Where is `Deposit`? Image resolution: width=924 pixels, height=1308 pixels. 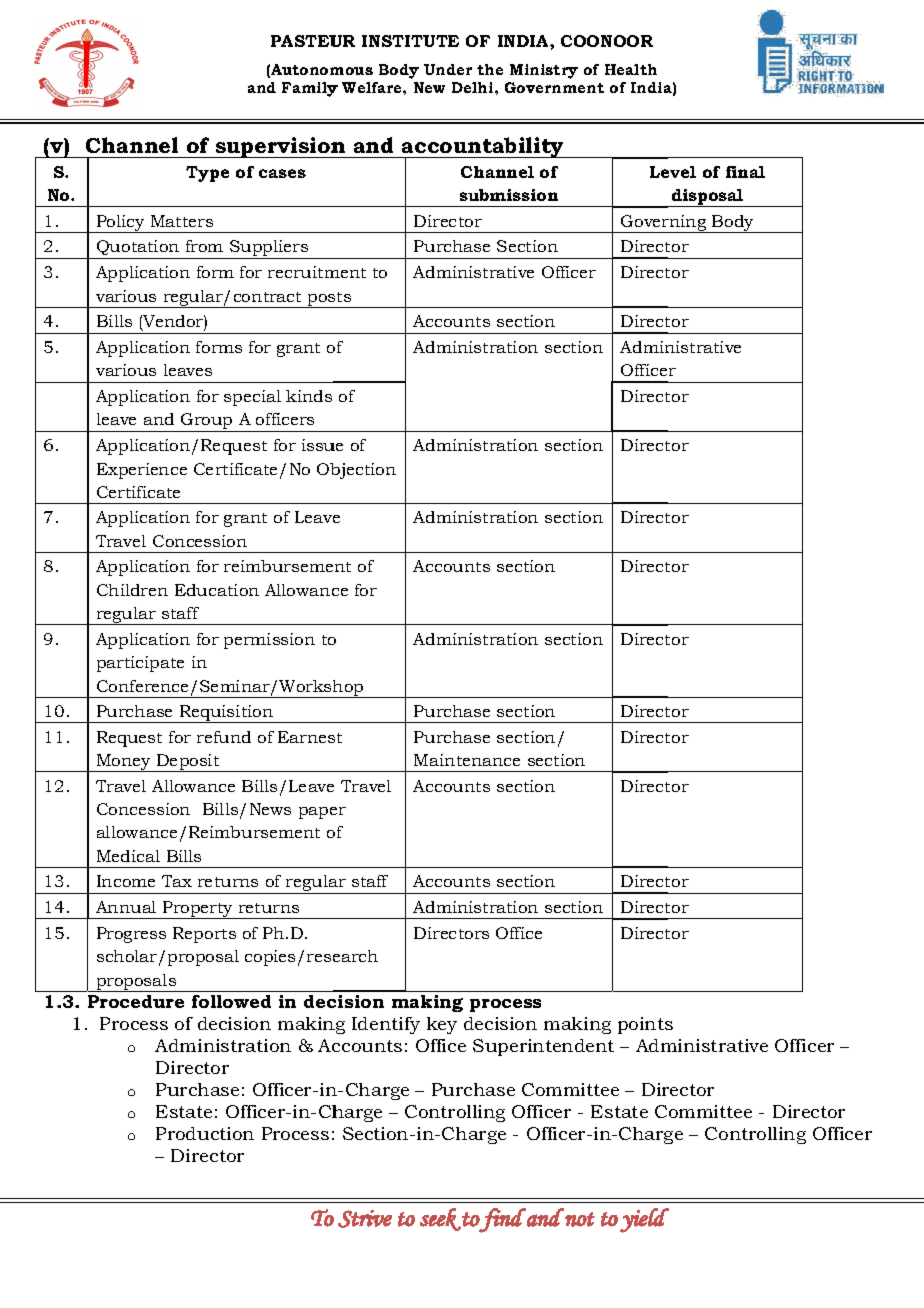 Deposit is located at coordinates (188, 763).
